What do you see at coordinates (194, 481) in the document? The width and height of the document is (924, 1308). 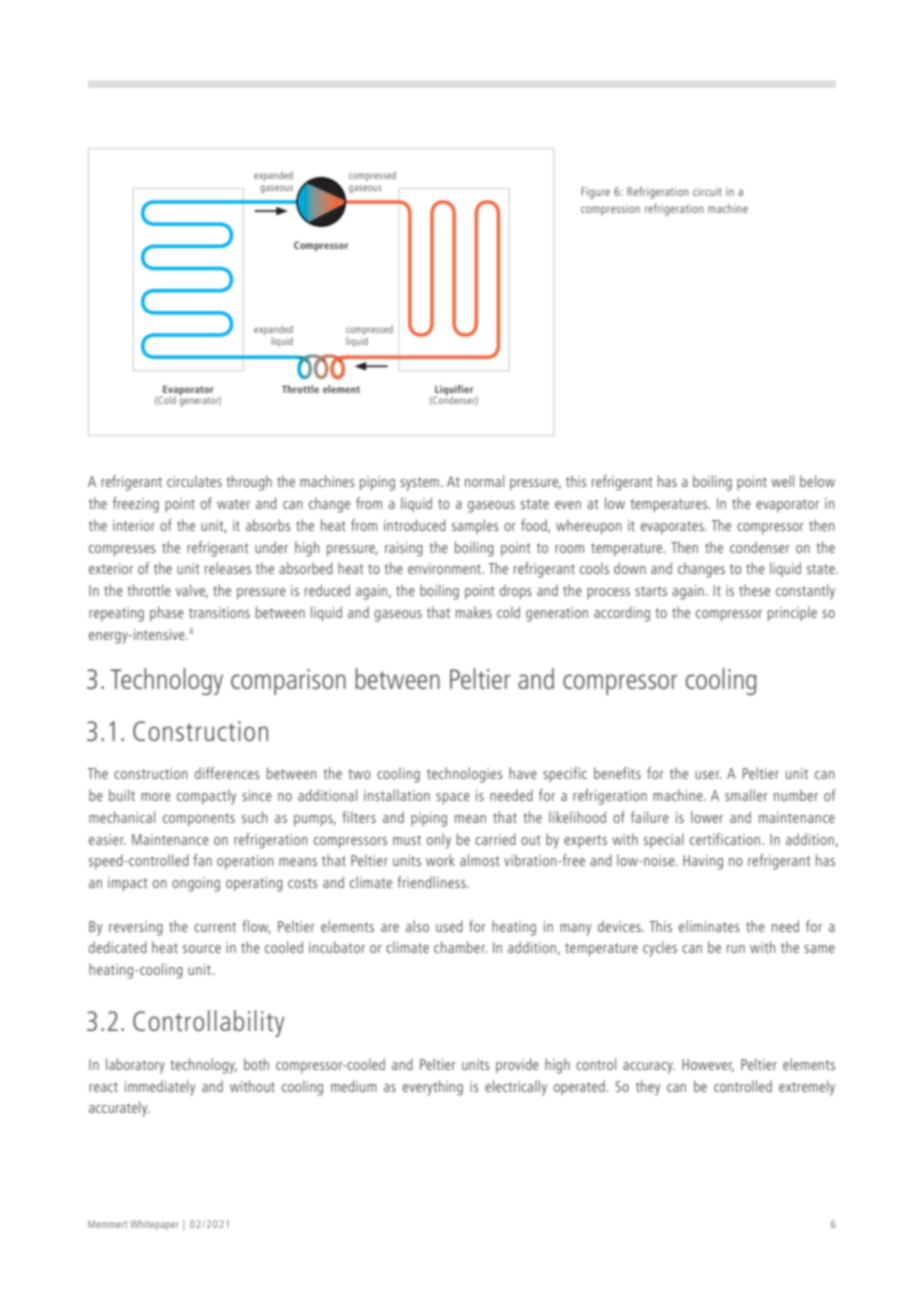 I see `circulates` at bounding box center [194, 481].
